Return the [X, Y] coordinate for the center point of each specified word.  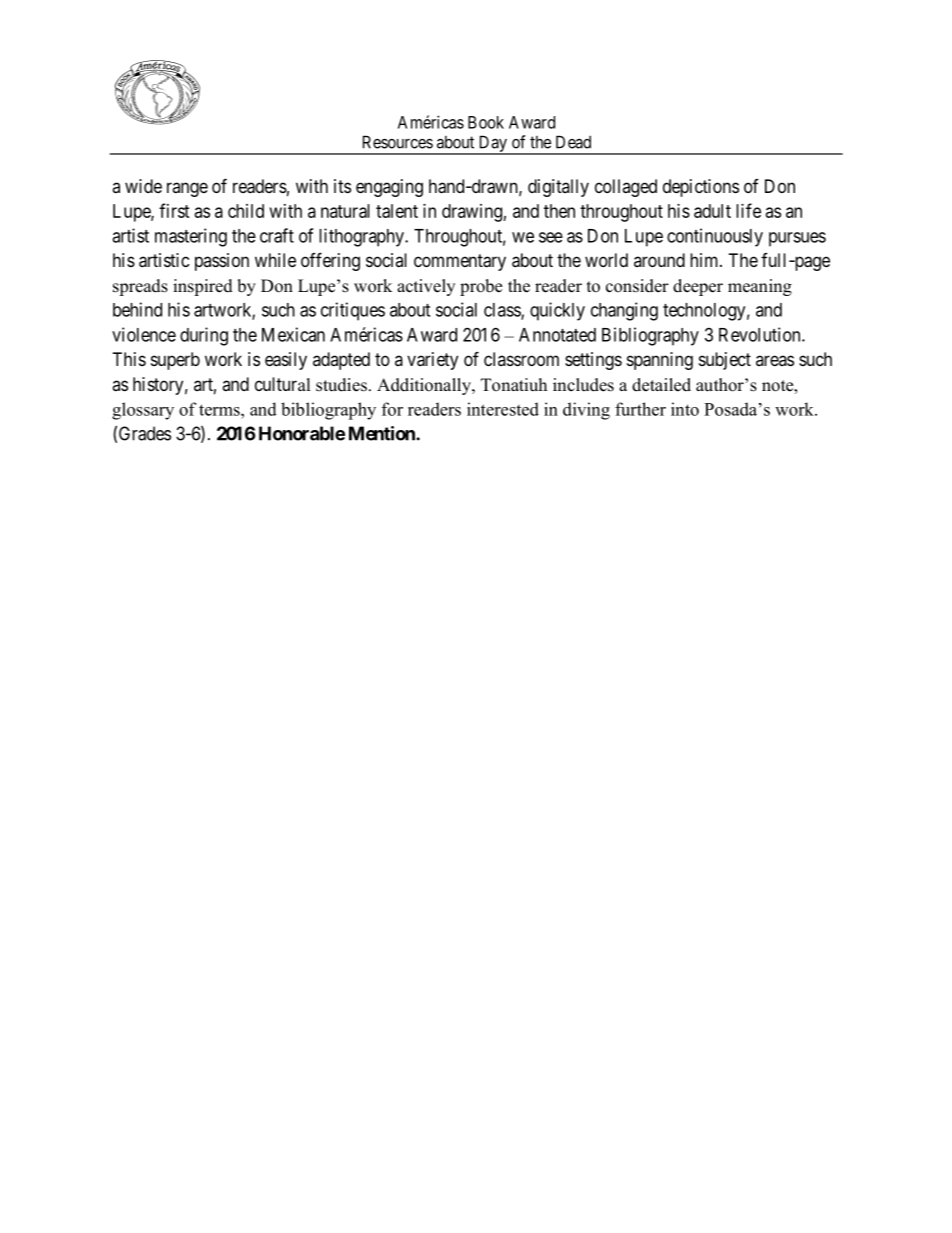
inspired [203, 287]
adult [712, 211]
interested [503, 409]
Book [486, 122]
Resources [398, 142]
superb [175, 361]
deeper [698, 287]
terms [220, 410]
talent [397, 211]
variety [432, 361]
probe [481, 287]
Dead [573, 142]
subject [725, 361]
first [174, 210]
